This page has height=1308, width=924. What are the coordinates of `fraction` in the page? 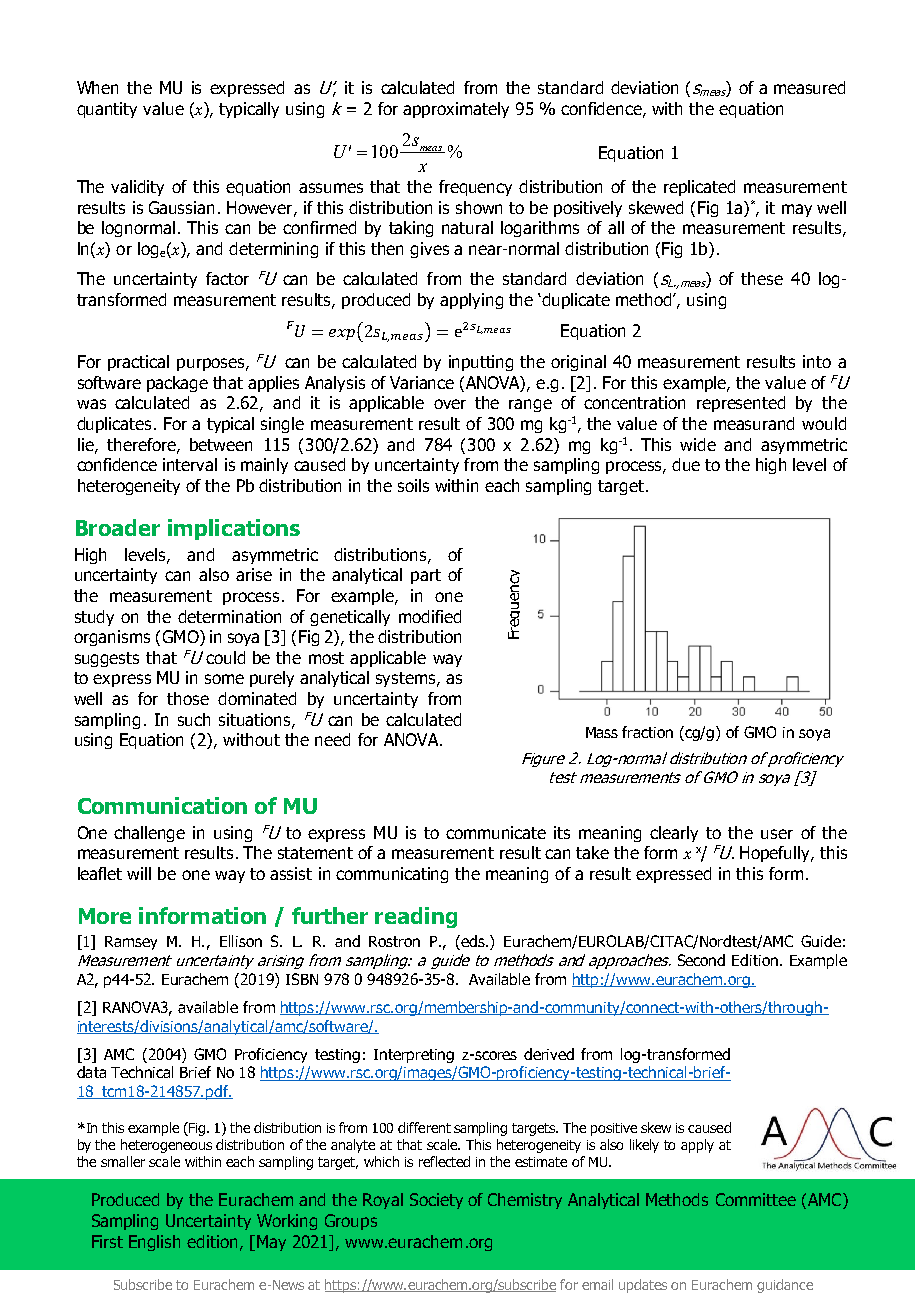 It's located at (647, 732).
